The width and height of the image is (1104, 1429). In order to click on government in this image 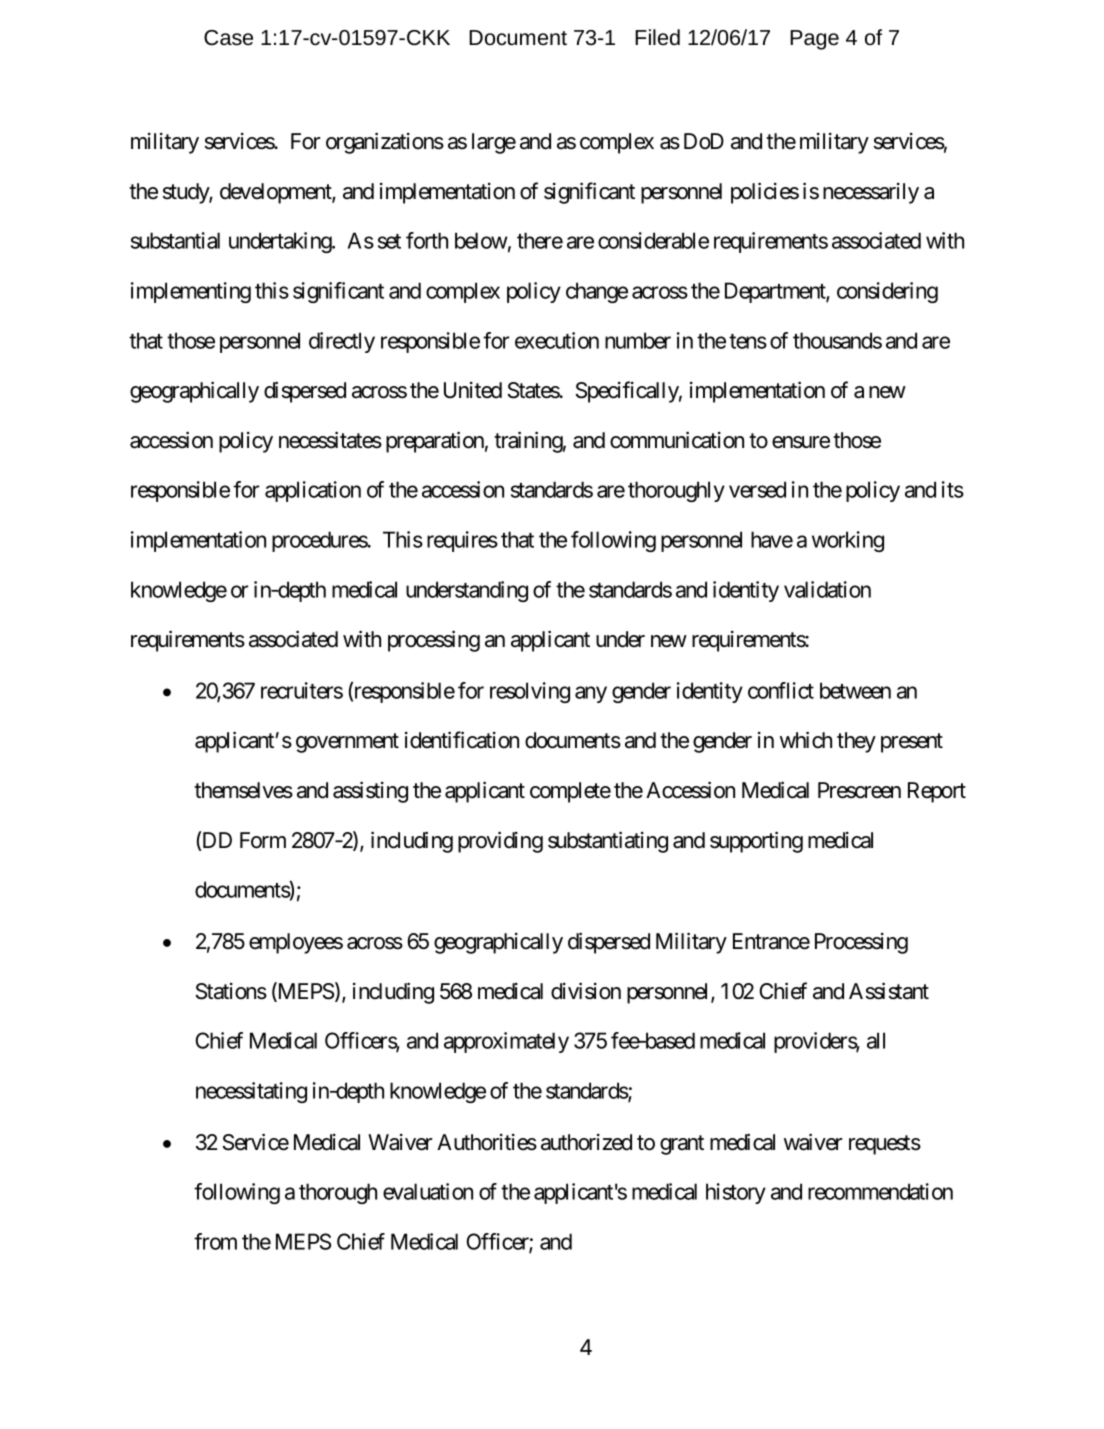, I will do `click(347, 743)`.
